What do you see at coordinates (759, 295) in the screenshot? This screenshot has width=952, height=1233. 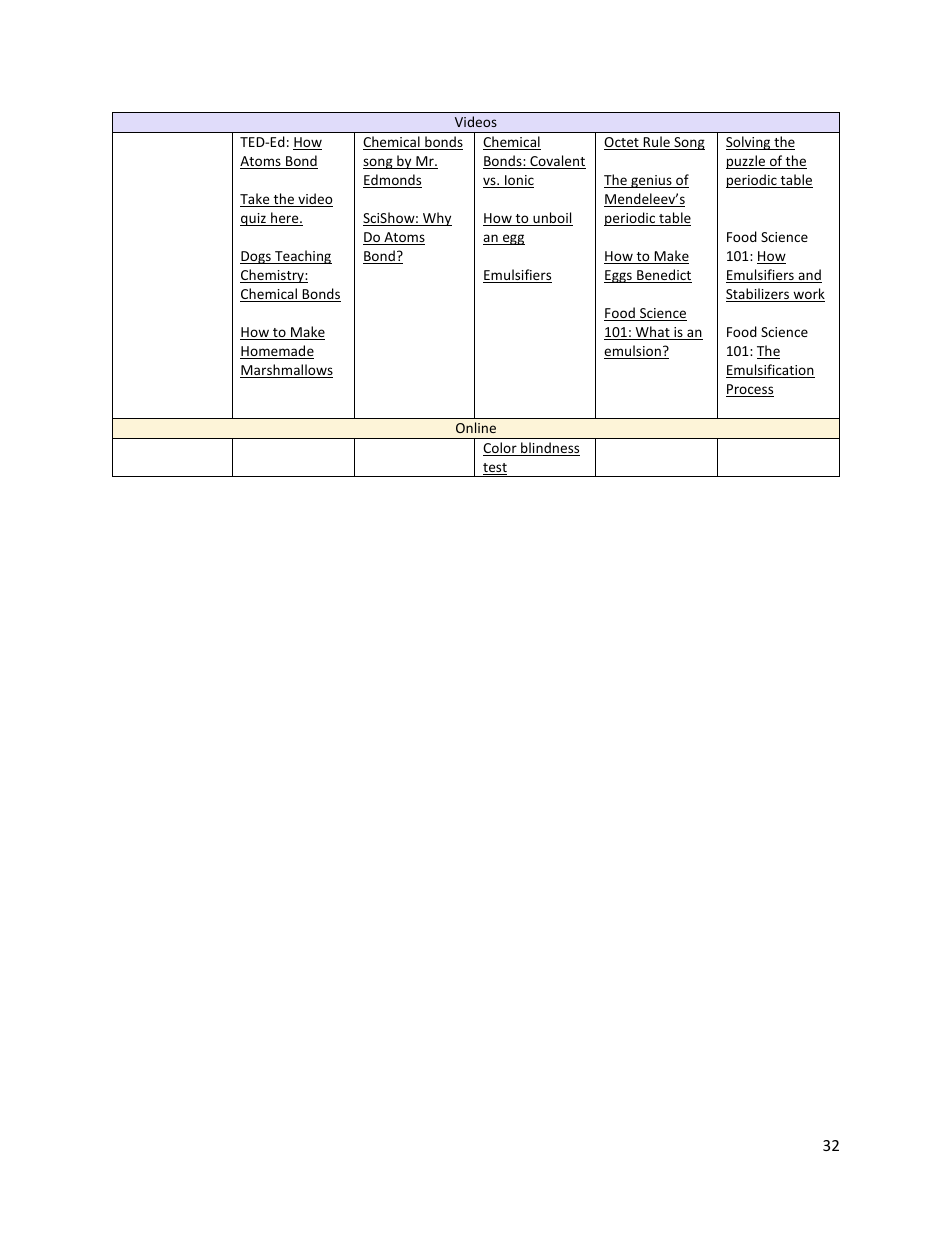 I see `Stabilizers` at bounding box center [759, 295].
